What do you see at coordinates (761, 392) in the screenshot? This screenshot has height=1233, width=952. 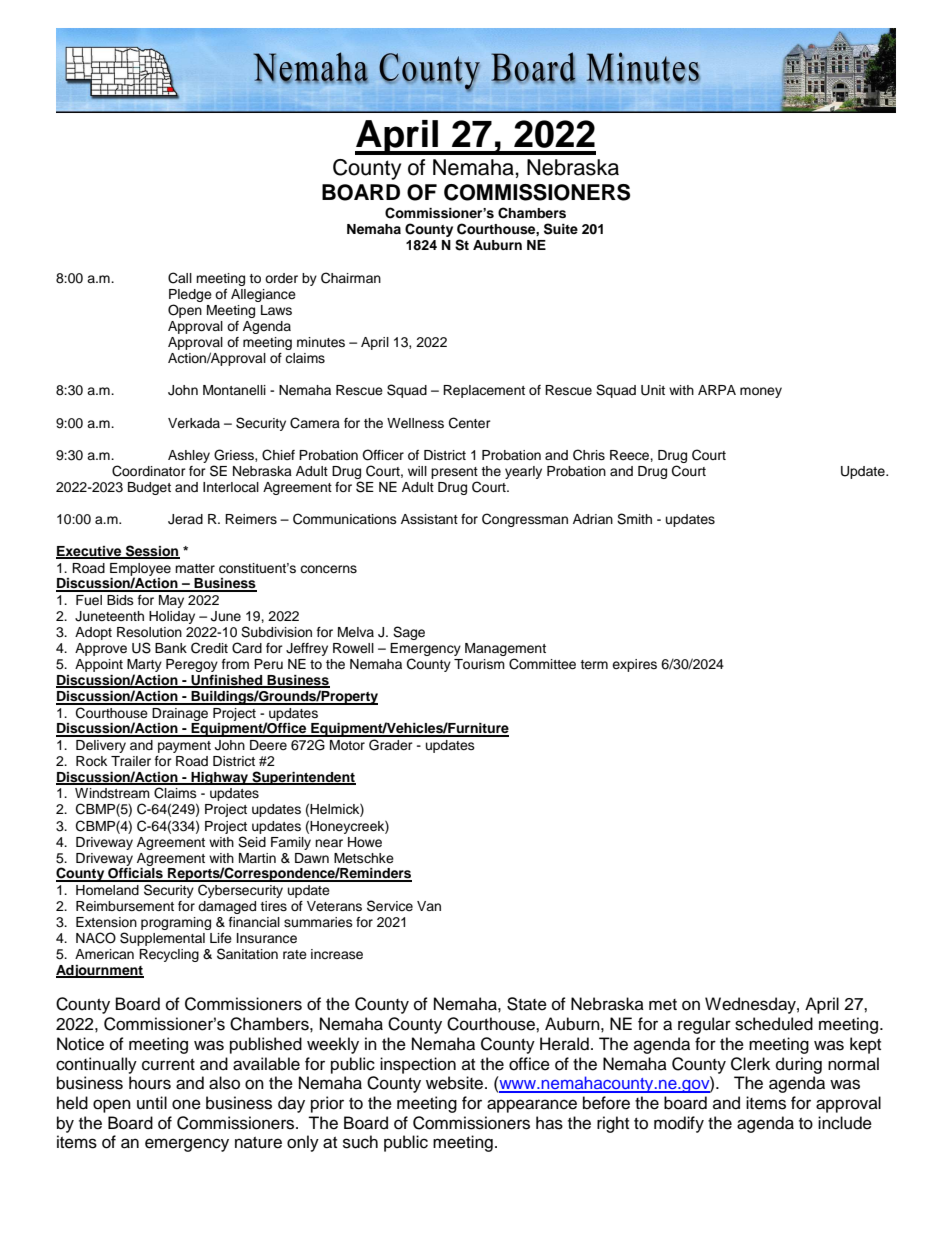 I see `money` at bounding box center [761, 392].
